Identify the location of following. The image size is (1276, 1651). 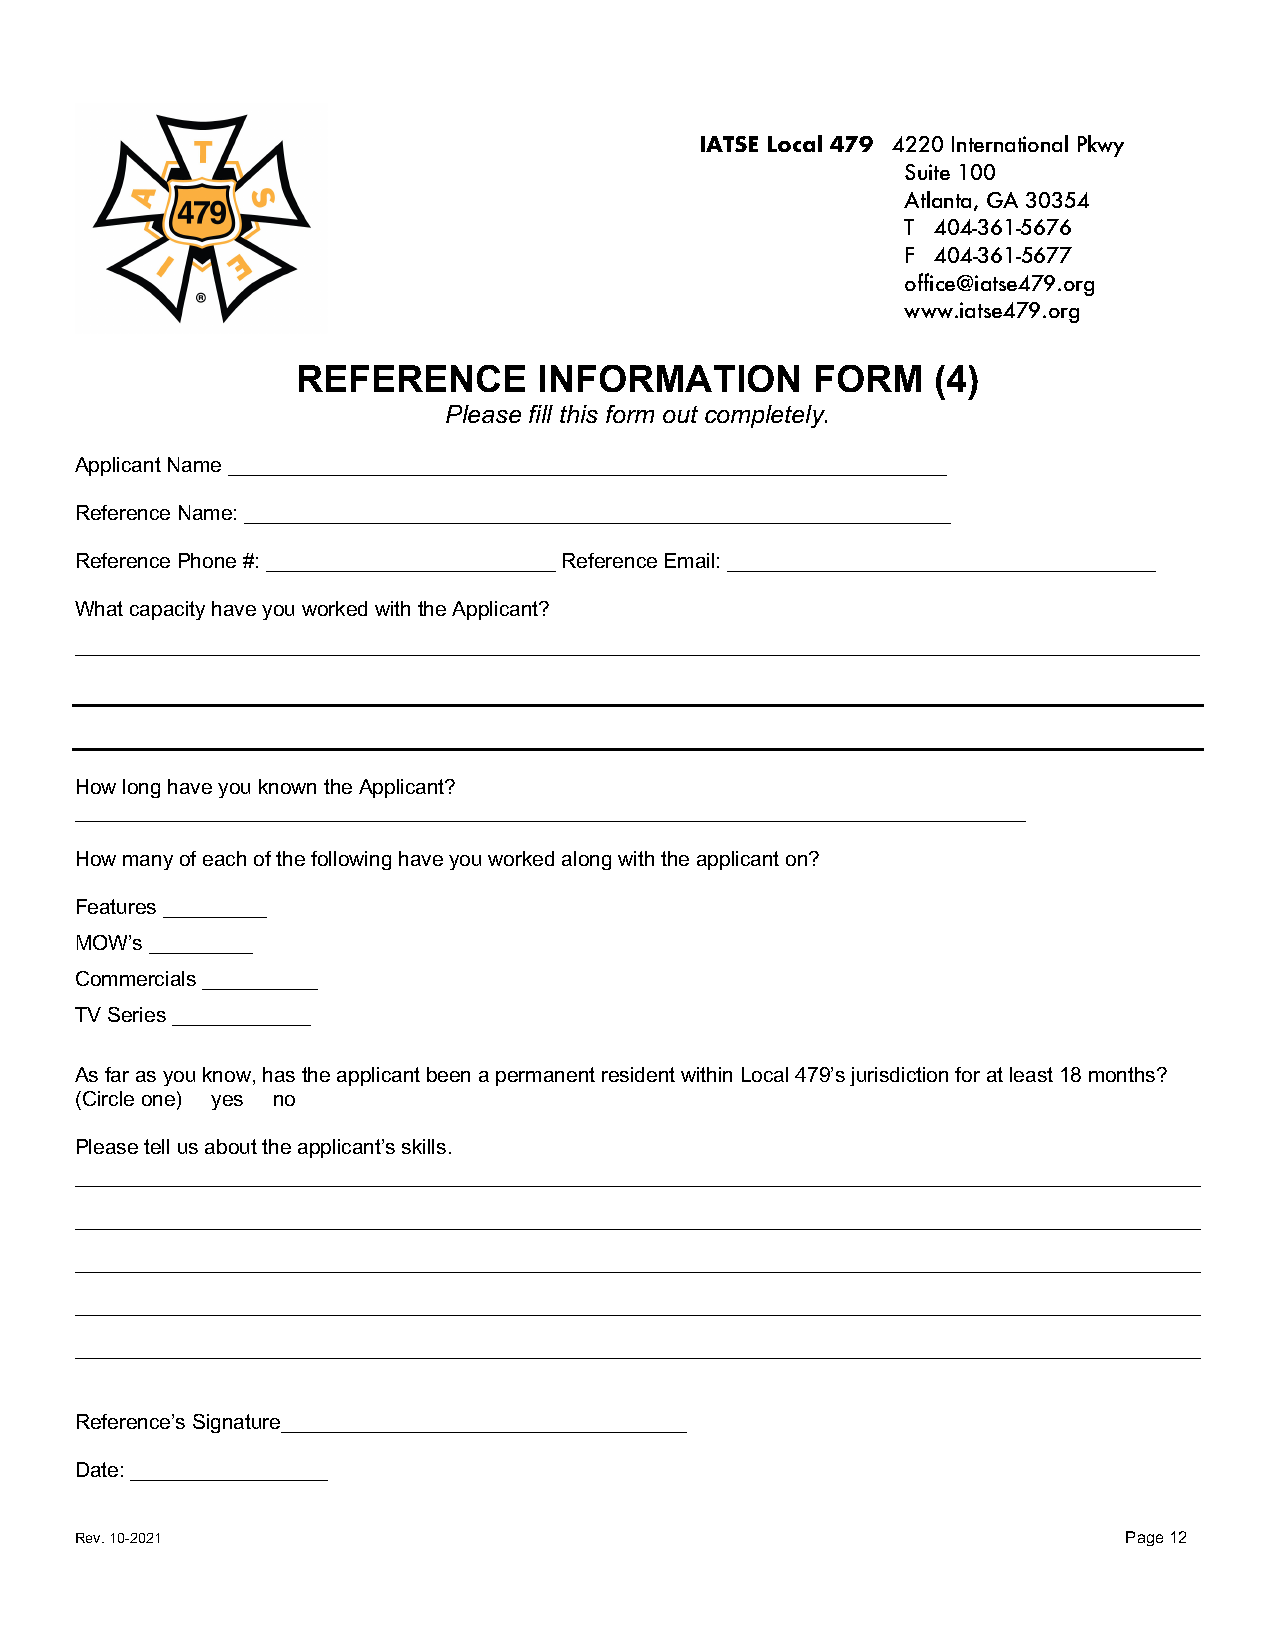
(351, 860).
